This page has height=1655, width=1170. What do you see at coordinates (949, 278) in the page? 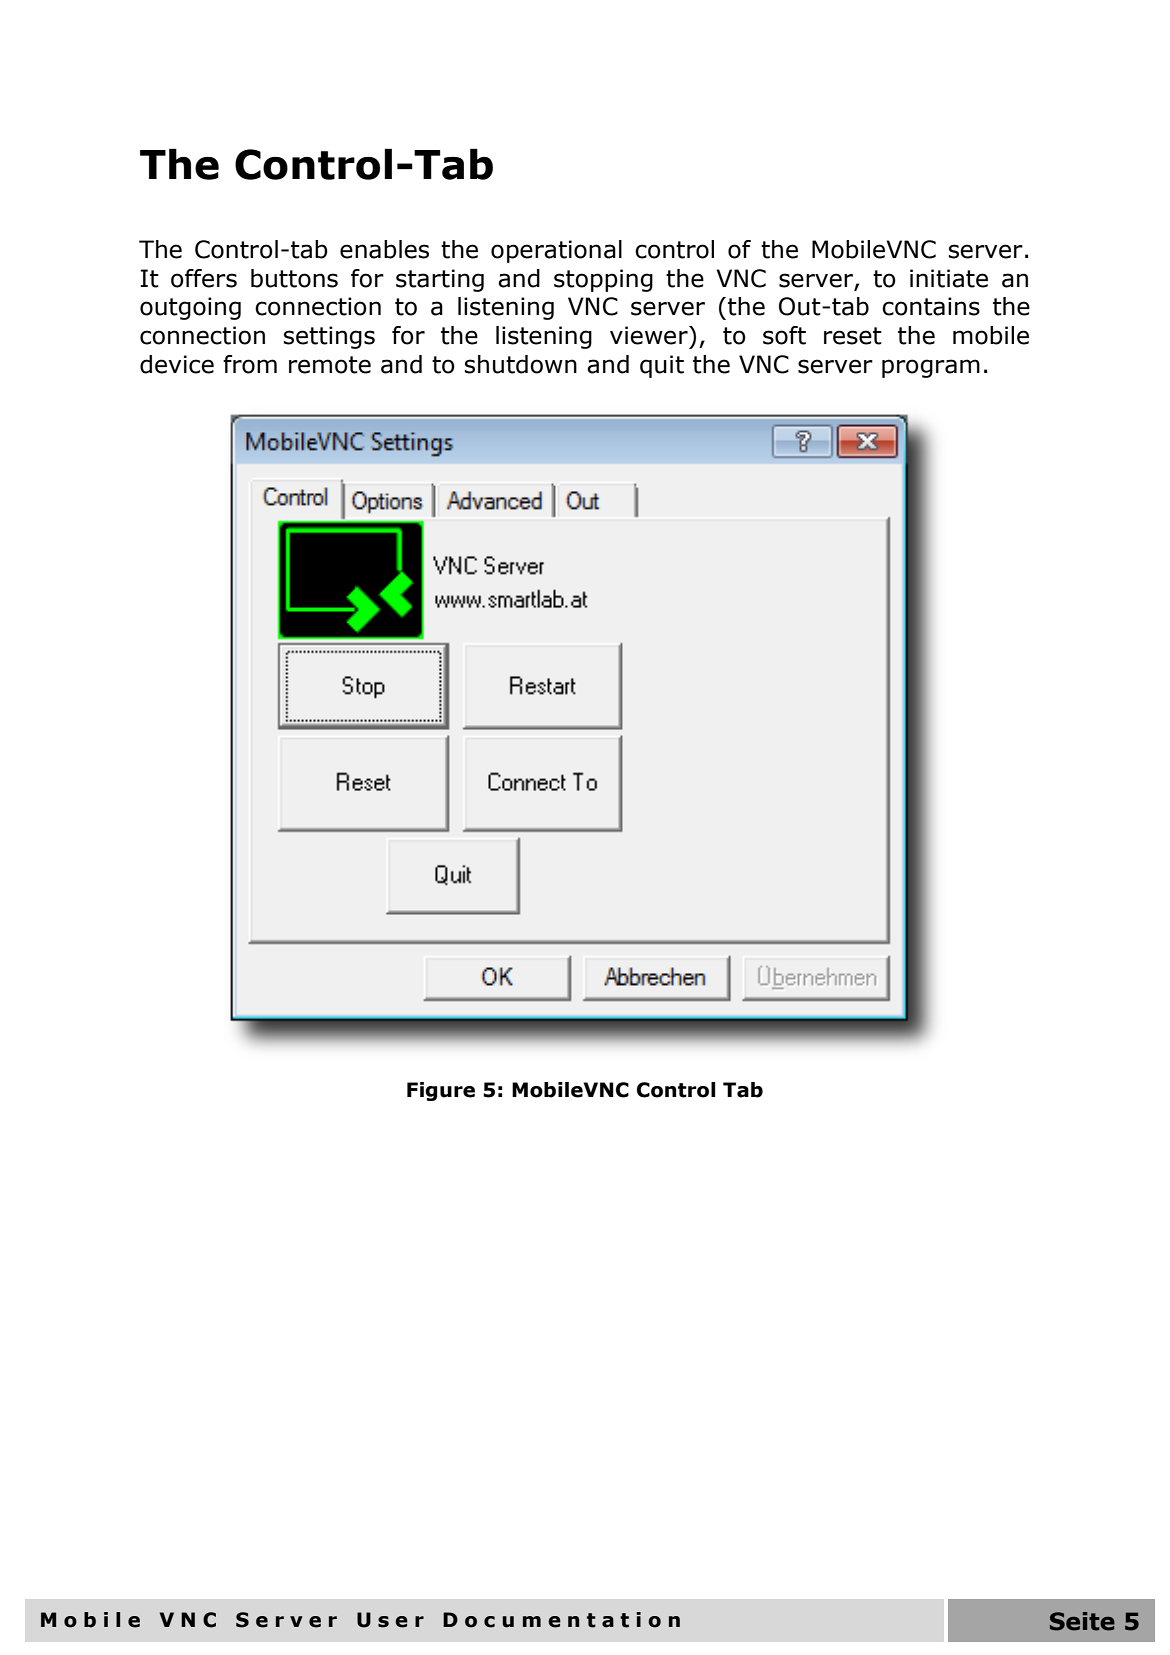
I see `initiate` at bounding box center [949, 278].
